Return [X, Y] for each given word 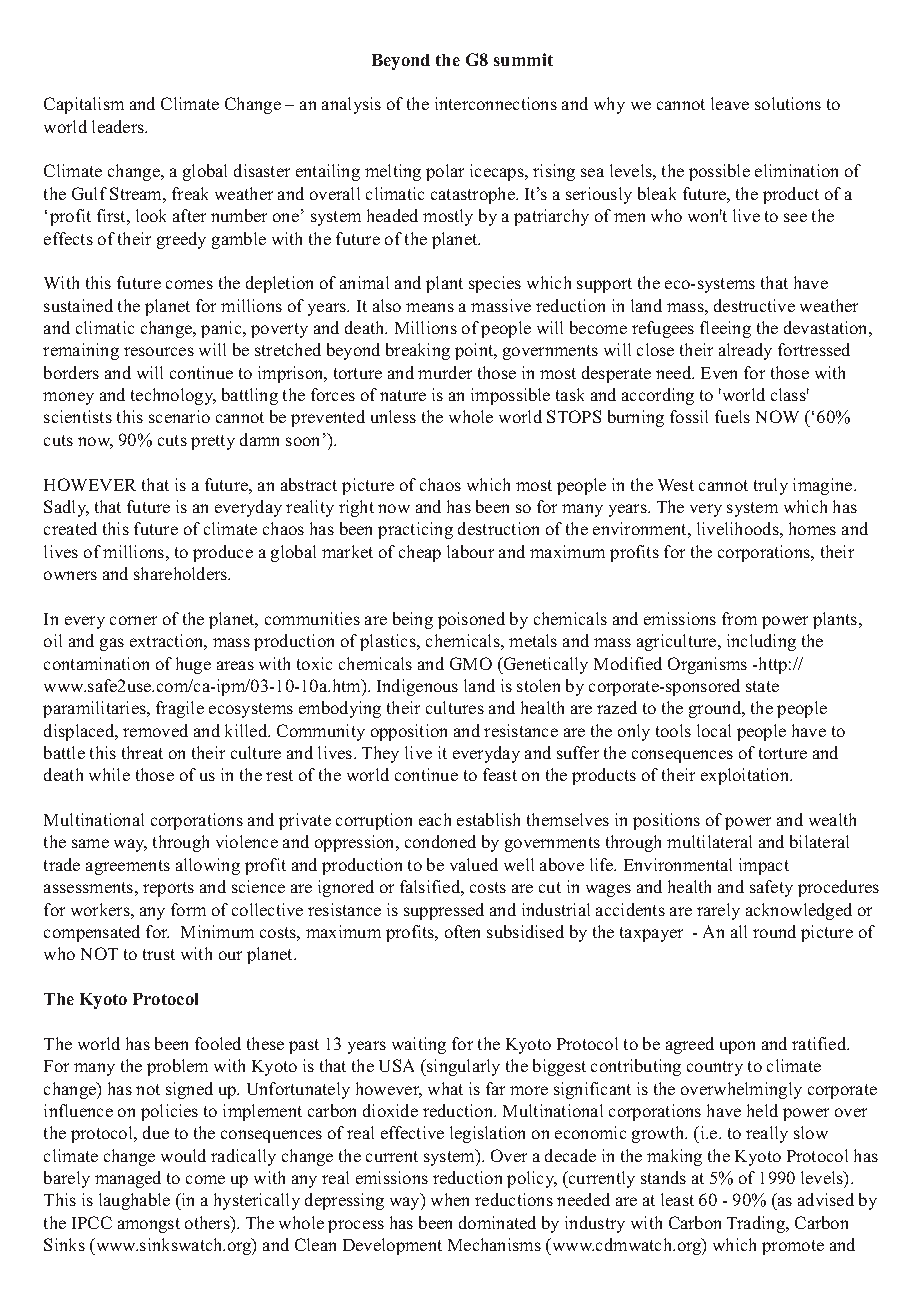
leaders [119, 126]
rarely [718, 911]
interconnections [496, 103]
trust [159, 954]
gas [112, 644]
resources [159, 351]
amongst [149, 1225]
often [462, 931]
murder [445, 372]
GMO [471, 663]
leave [730, 103]
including [761, 642]
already [745, 351]
